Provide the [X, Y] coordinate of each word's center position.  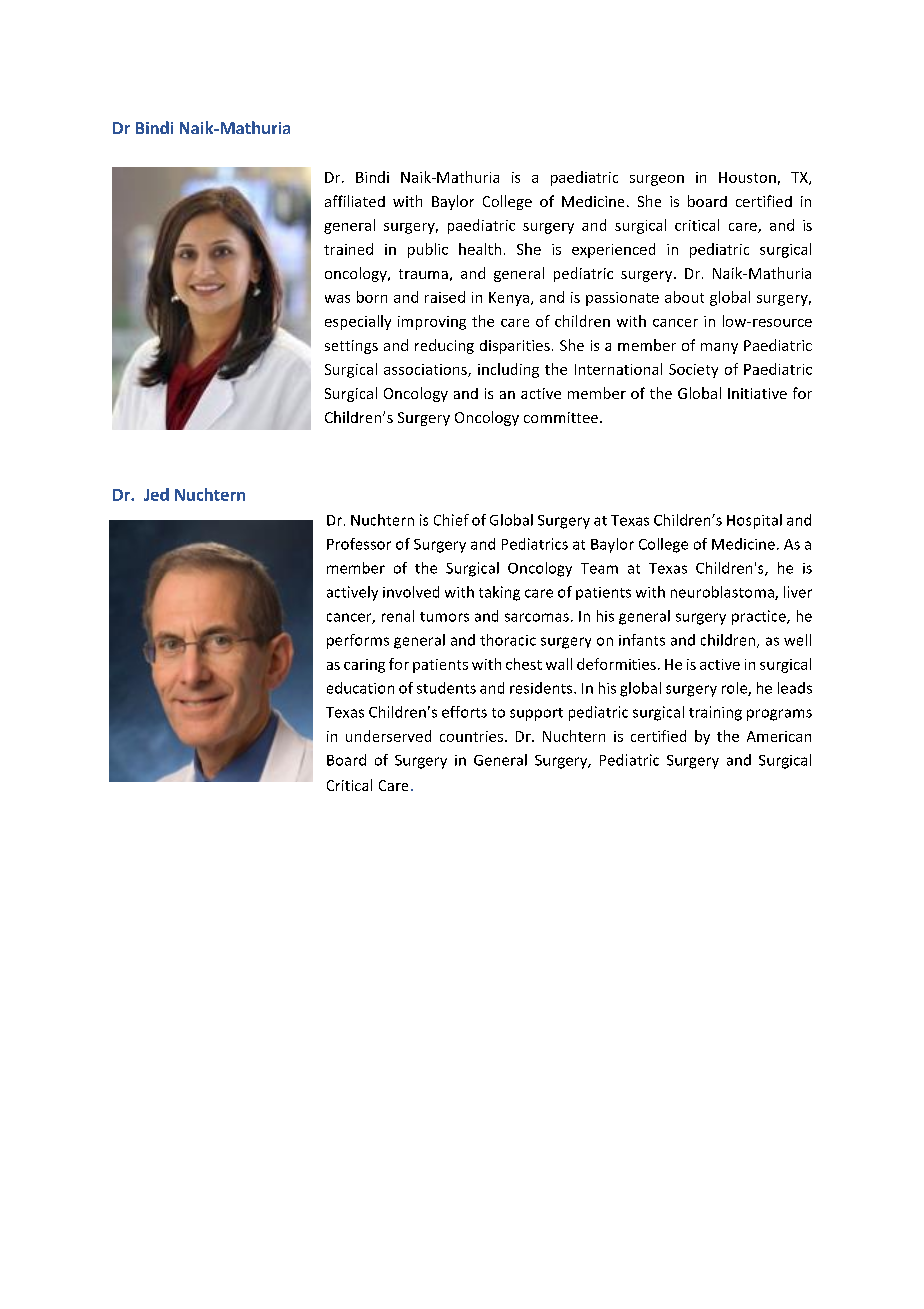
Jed [156, 494]
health [480, 249]
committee [562, 417]
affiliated [355, 201]
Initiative [757, 393]
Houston [747, 177]
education [360, 688]
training [715, 713]
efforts [464, 712]
